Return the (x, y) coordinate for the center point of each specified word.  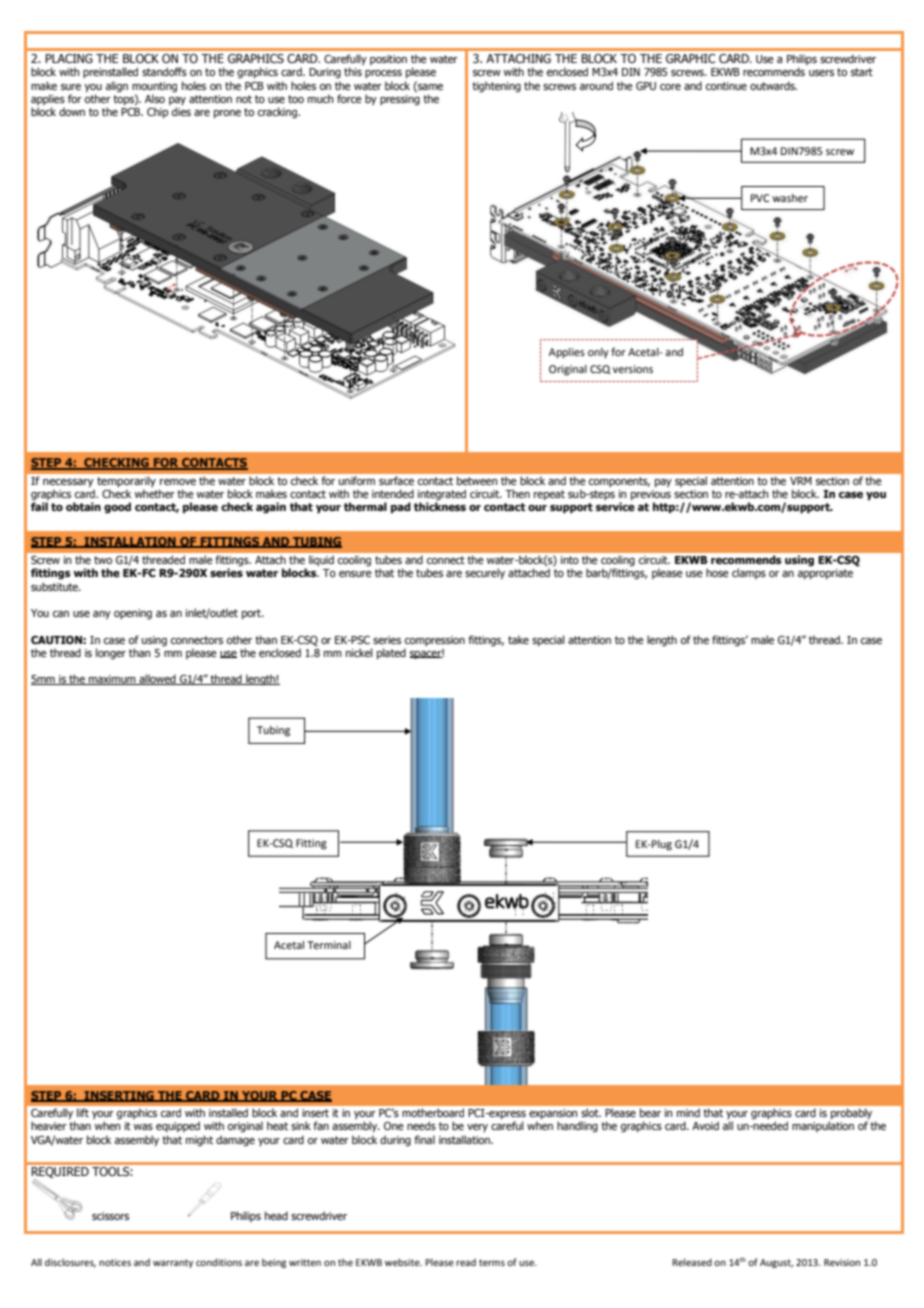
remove (178, 482)
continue (726, 86)
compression (435, 641)
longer (111, 654)
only (598, 353)
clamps (749, 573)
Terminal (329, 945)
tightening (496, 87)
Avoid (705, 1125)
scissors (110, 1216)
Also (155, 98)
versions (633, 369)
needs (421, 1125)
